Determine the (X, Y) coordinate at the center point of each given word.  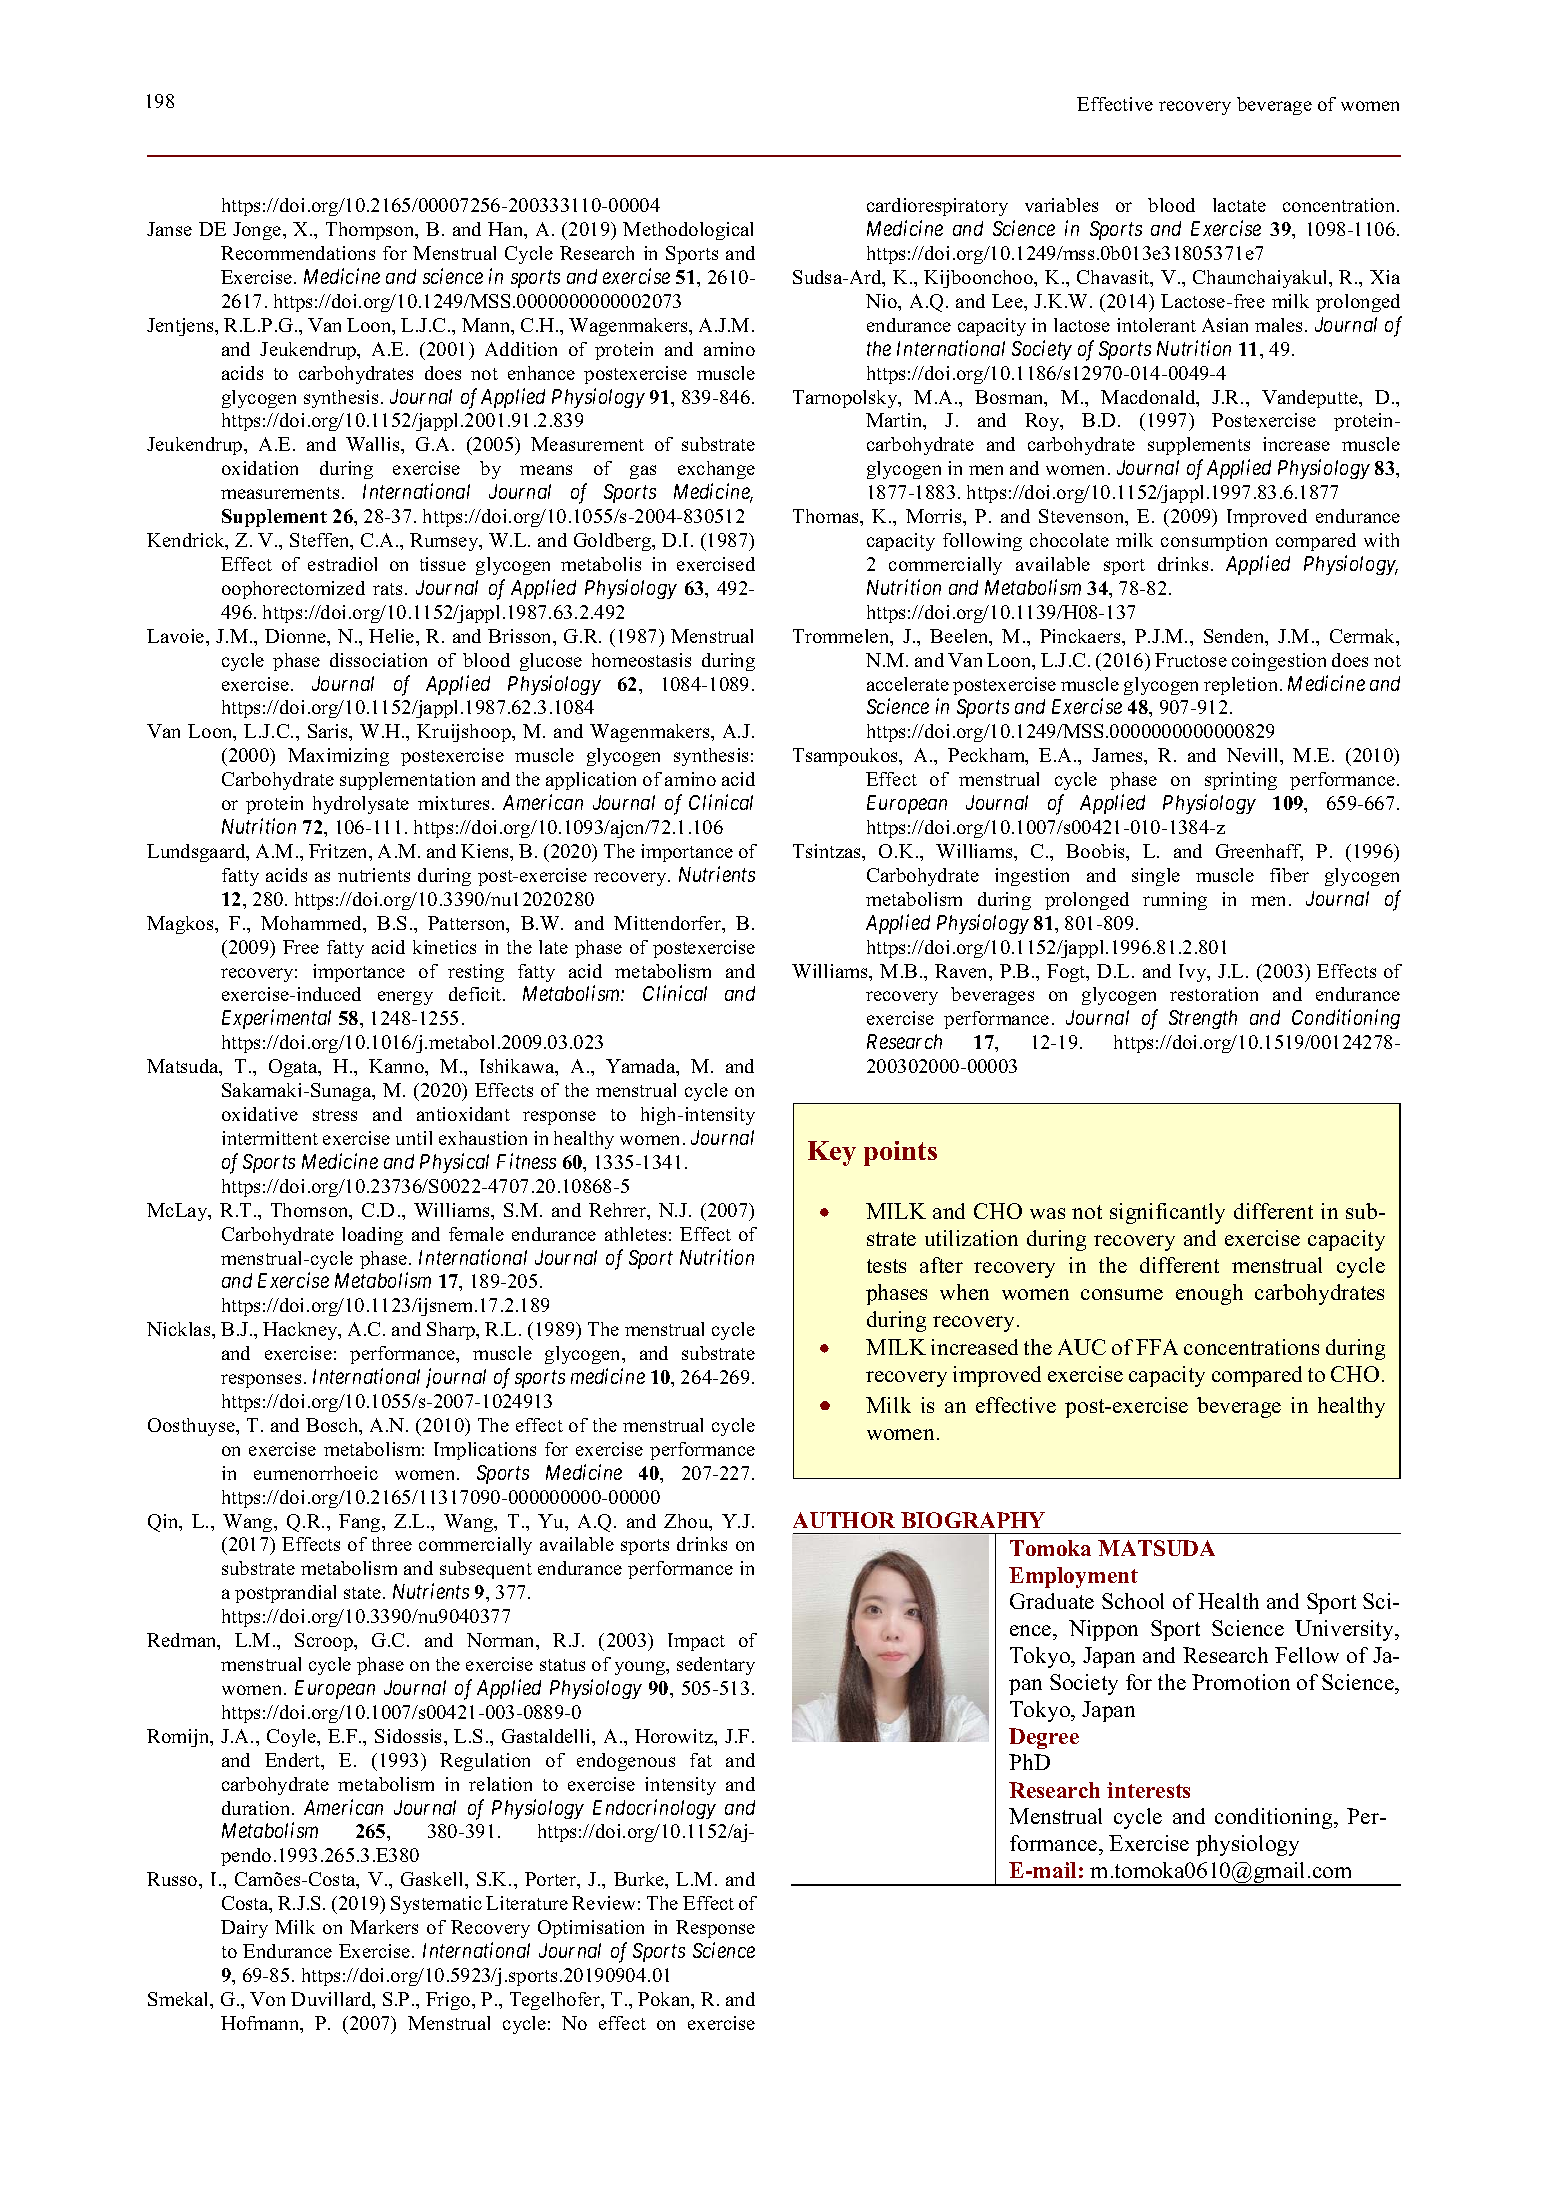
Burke (640, 1880)
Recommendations (298, 253)
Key (832, 1153)
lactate (1239, 205)
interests (1148, 1790)
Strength (1203, 1019)
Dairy (244, 1929)
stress (335, 1115)
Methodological (688, 231)
